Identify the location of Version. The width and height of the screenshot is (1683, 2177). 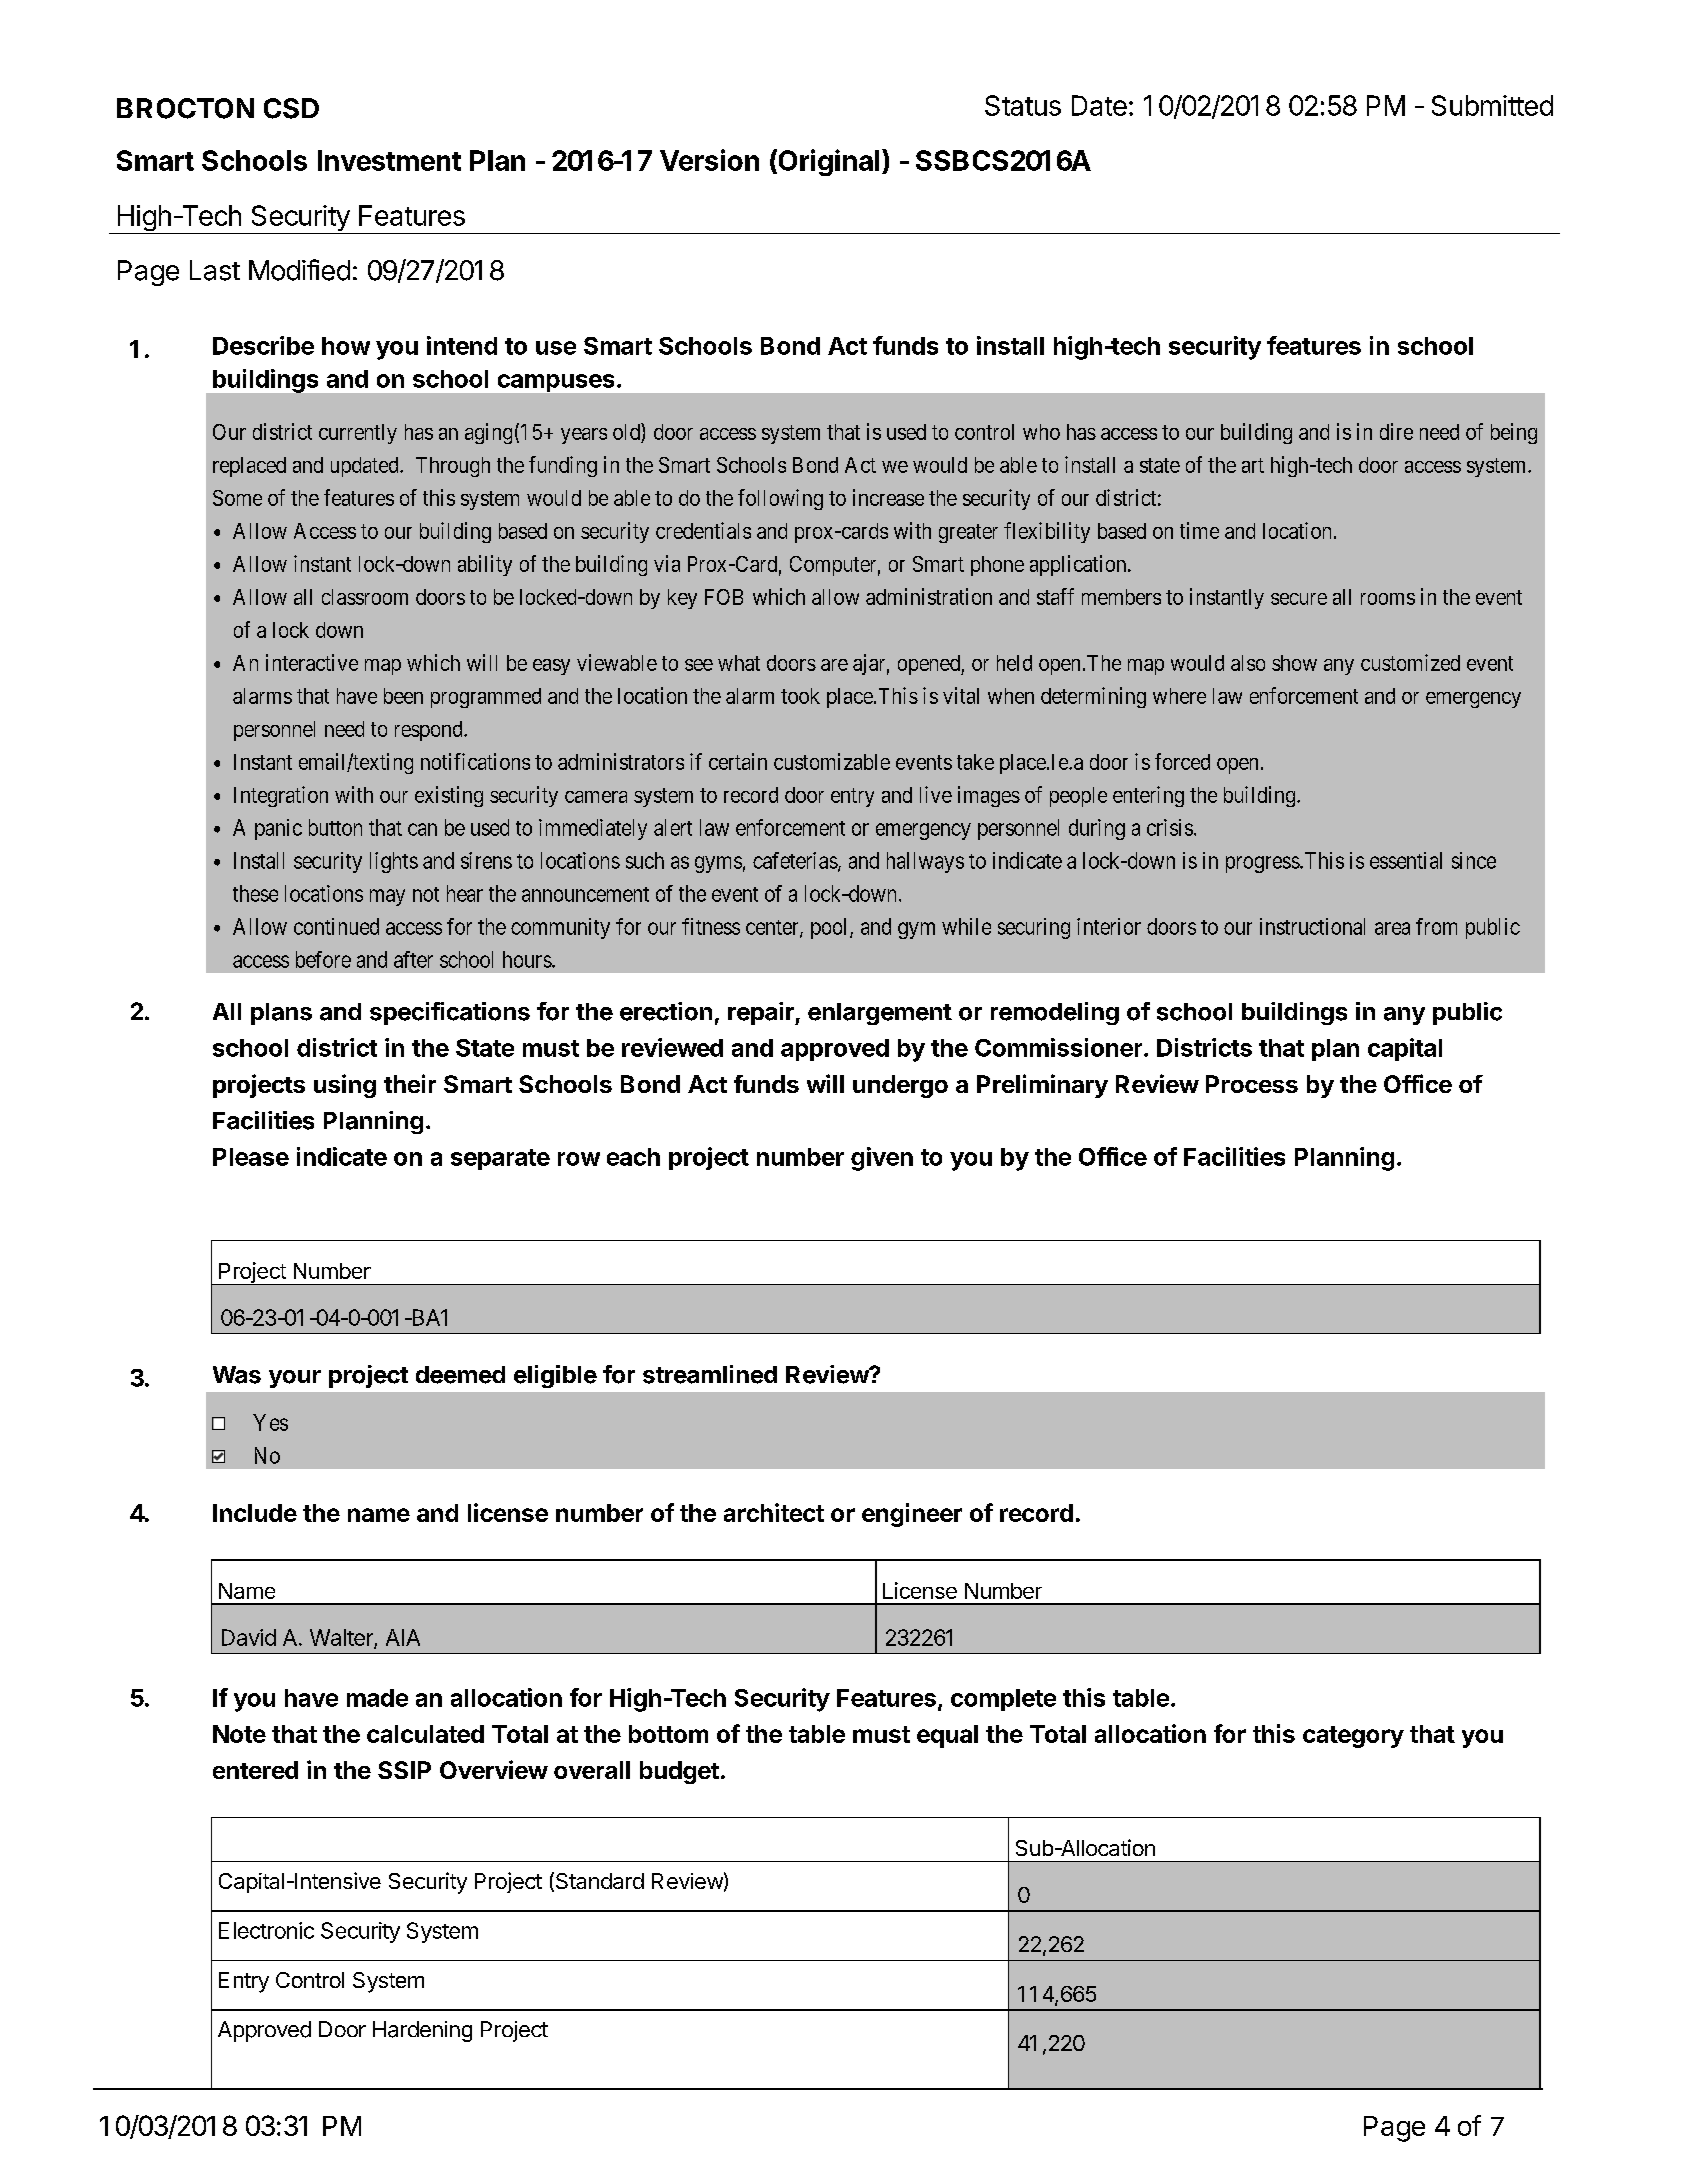
(709, 160).
